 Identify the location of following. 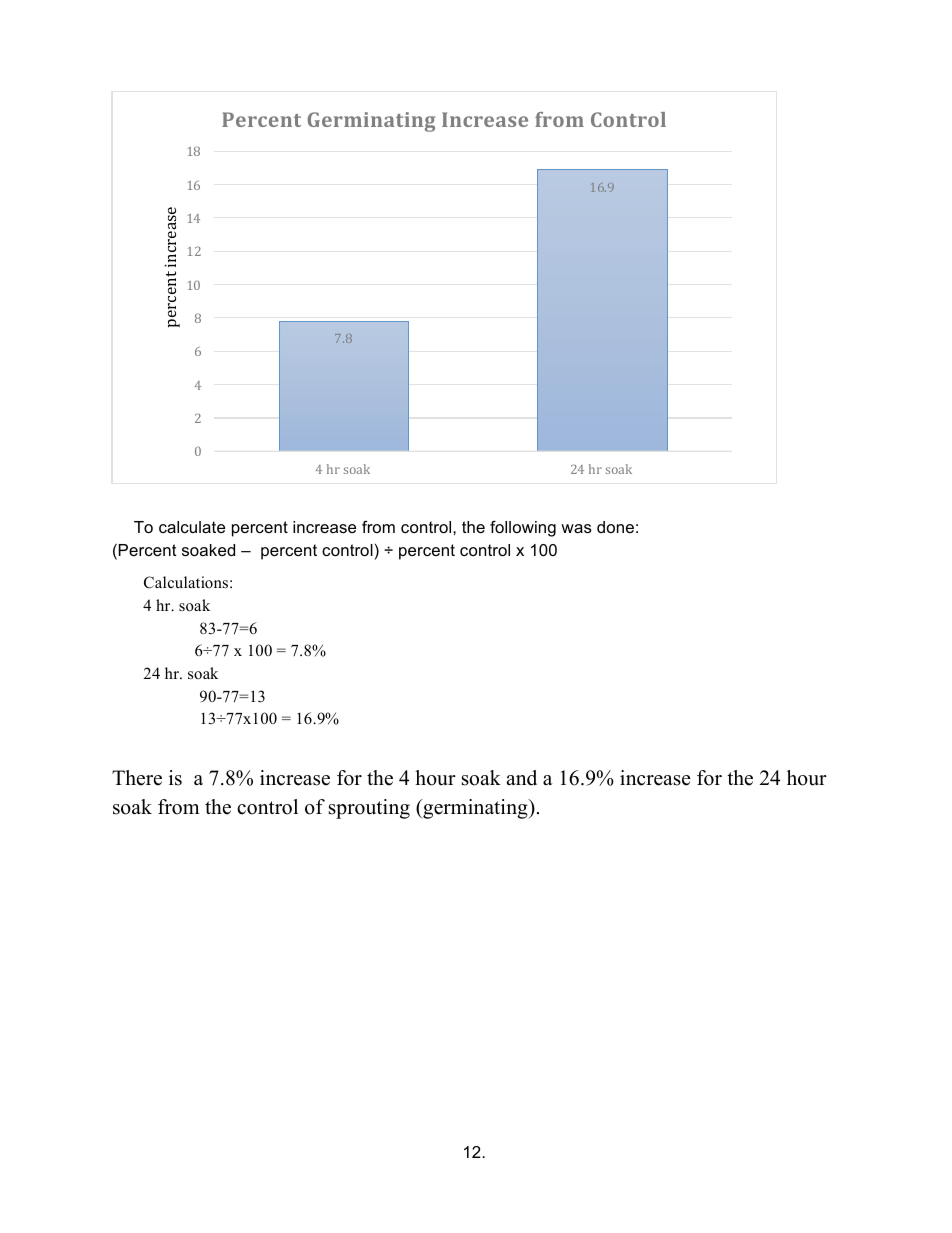
(523, 528).
